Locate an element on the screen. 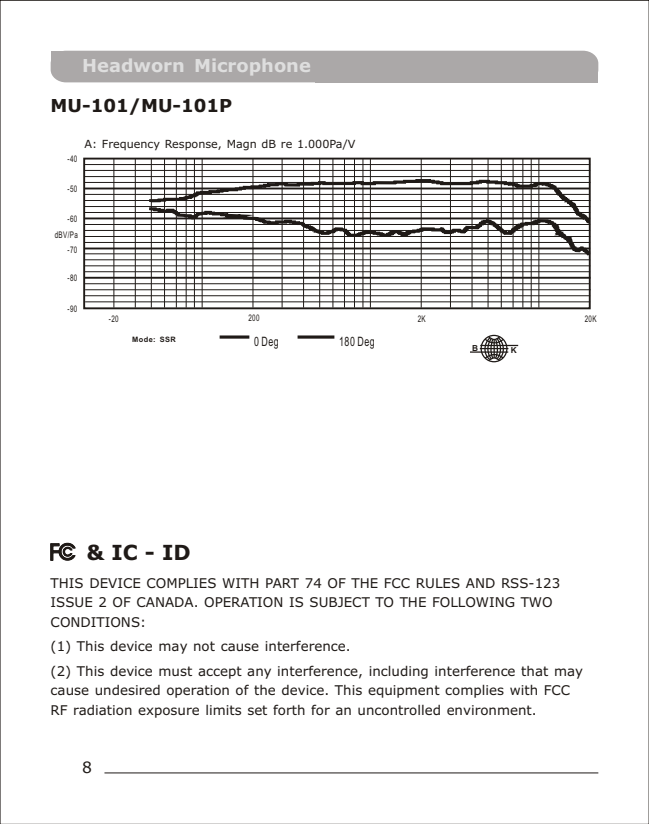 The height and width of the screenshot is (824, 649). CANADA is located at coordinates (166, 602).
